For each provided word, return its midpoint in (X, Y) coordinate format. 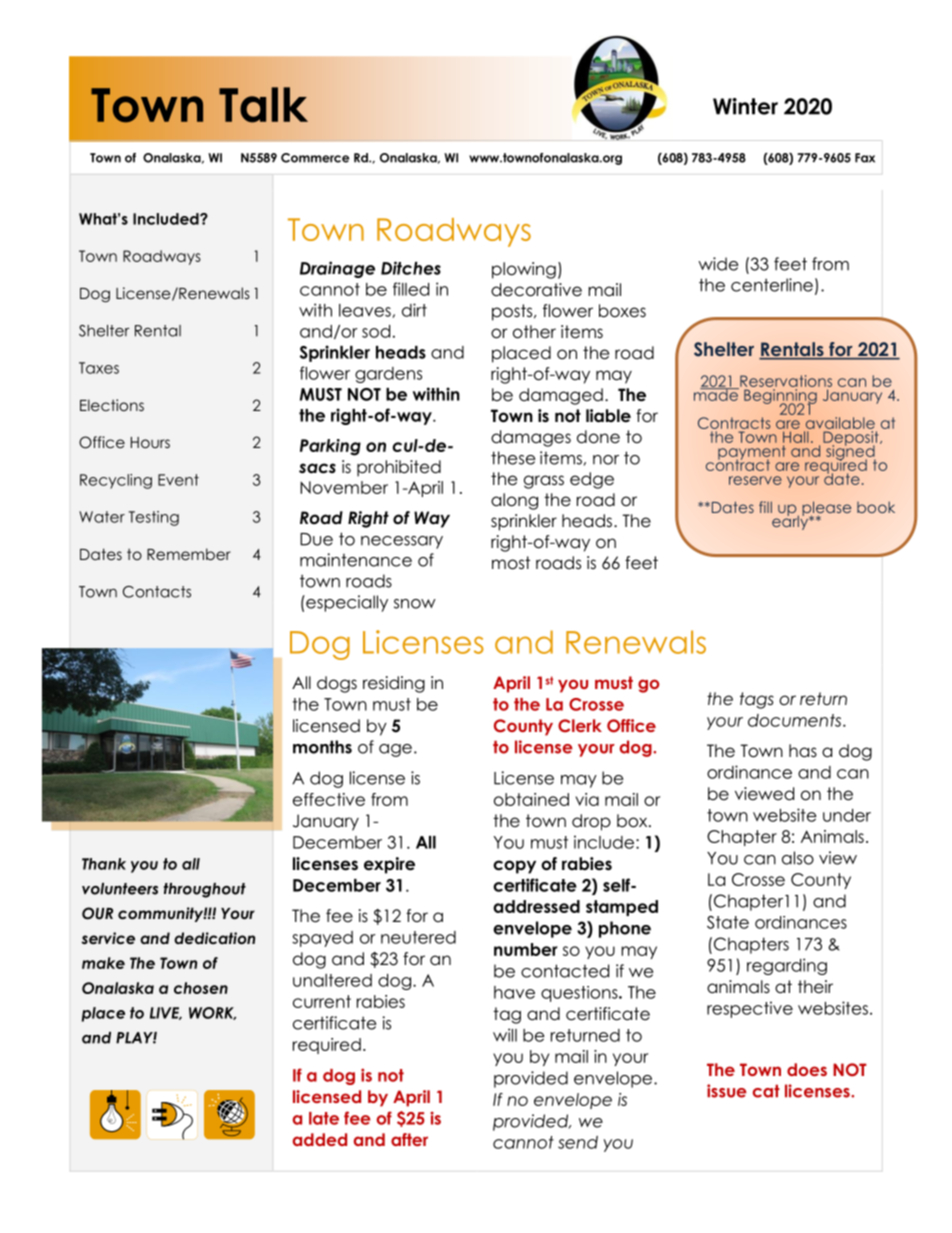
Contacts (157, 592)
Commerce (315, 158)
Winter (745, 106)
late (324, 1118)
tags (757, 700)
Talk (263, 105)
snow (415, 604)
